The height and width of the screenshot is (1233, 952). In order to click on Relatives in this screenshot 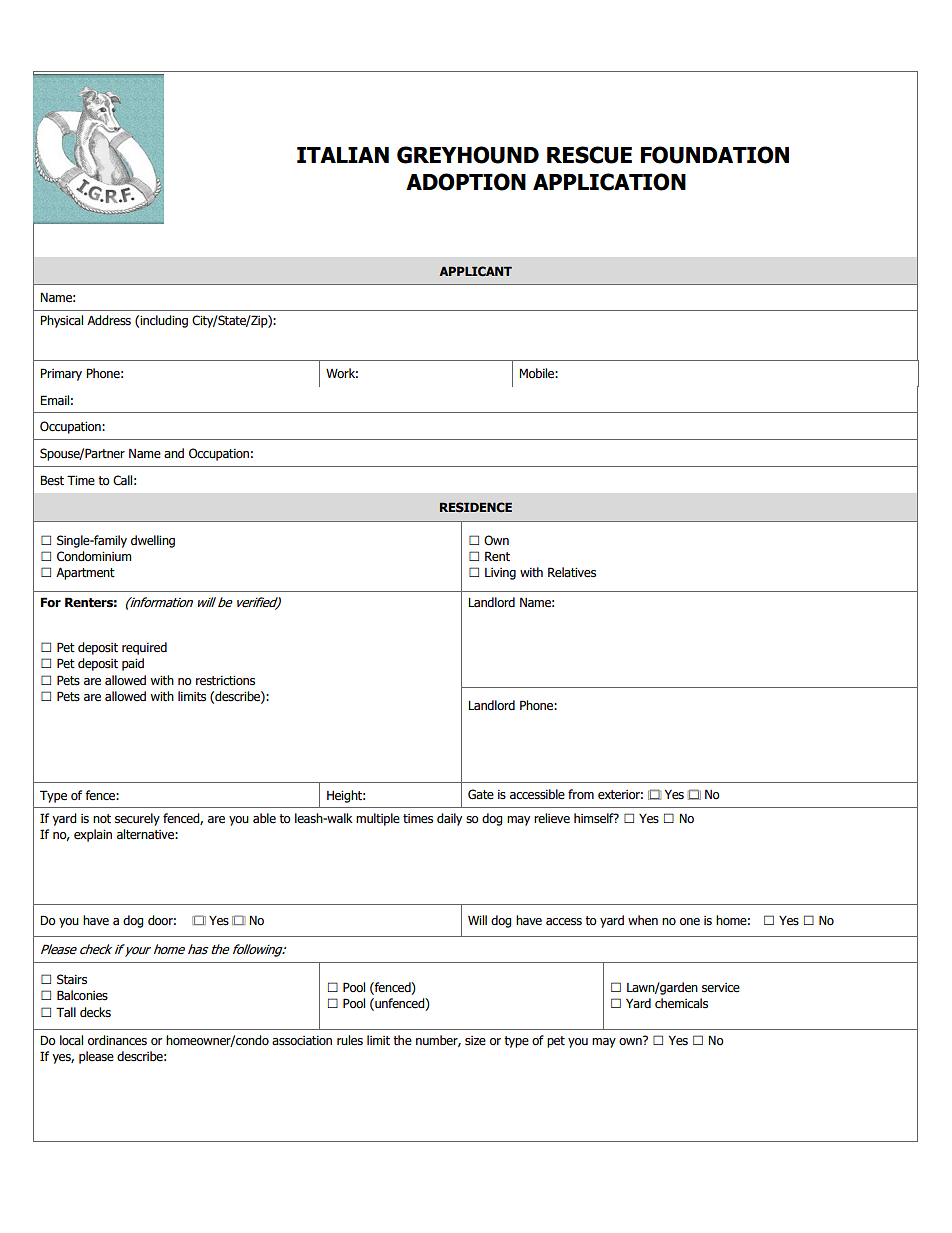, I will do `click(572, 572)`.
